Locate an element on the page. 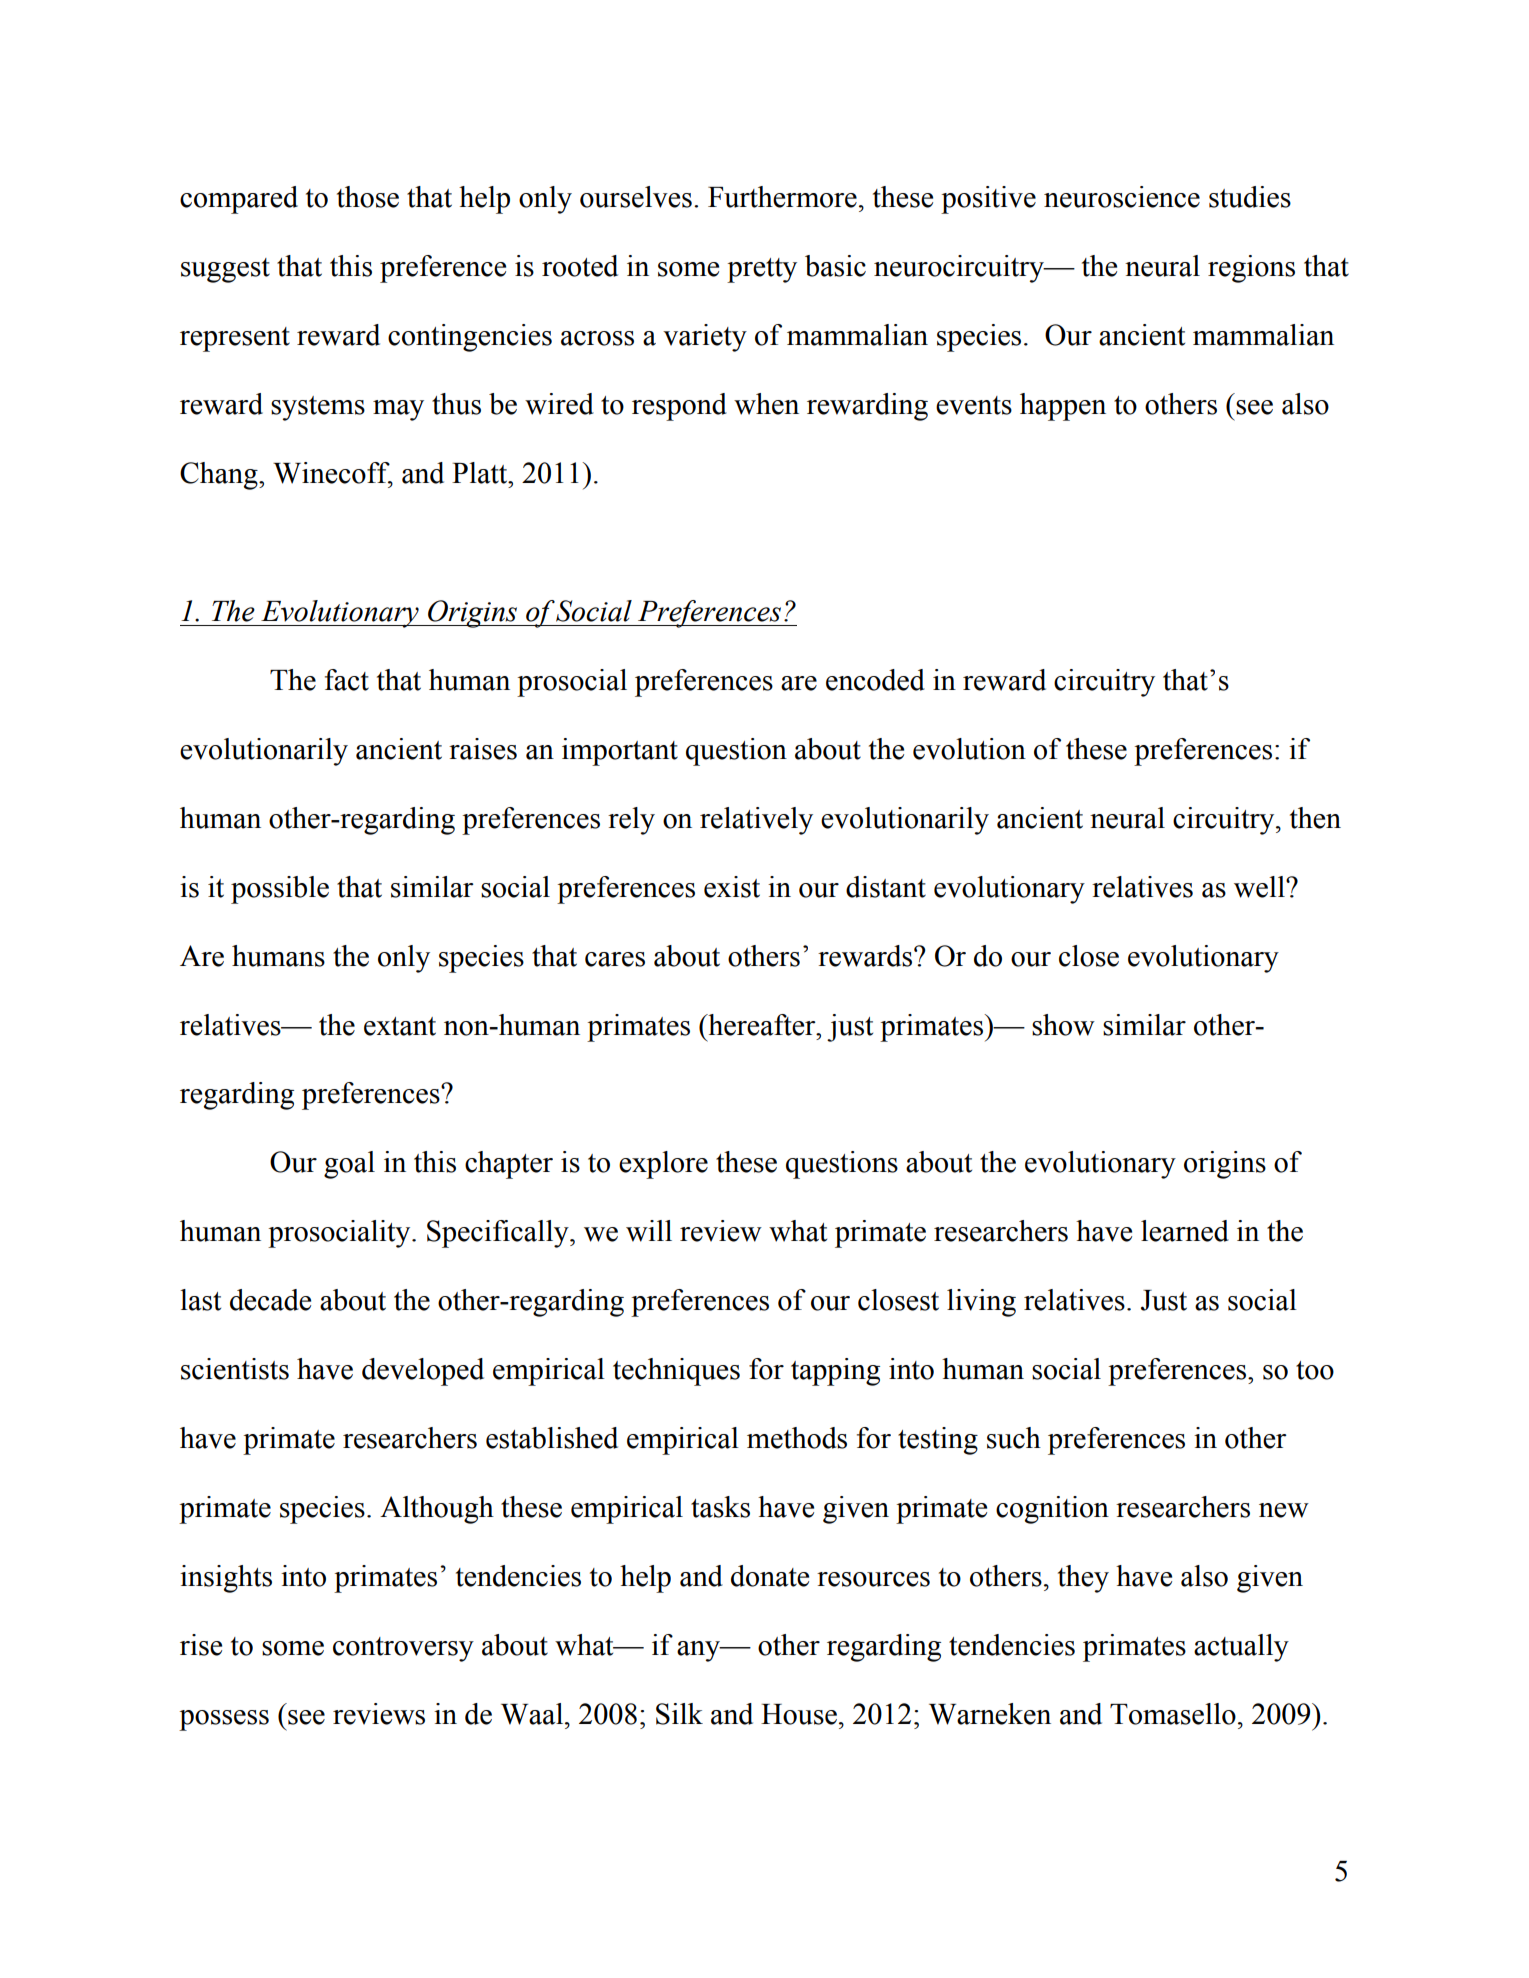  those is located at coordinates (368, 197).
